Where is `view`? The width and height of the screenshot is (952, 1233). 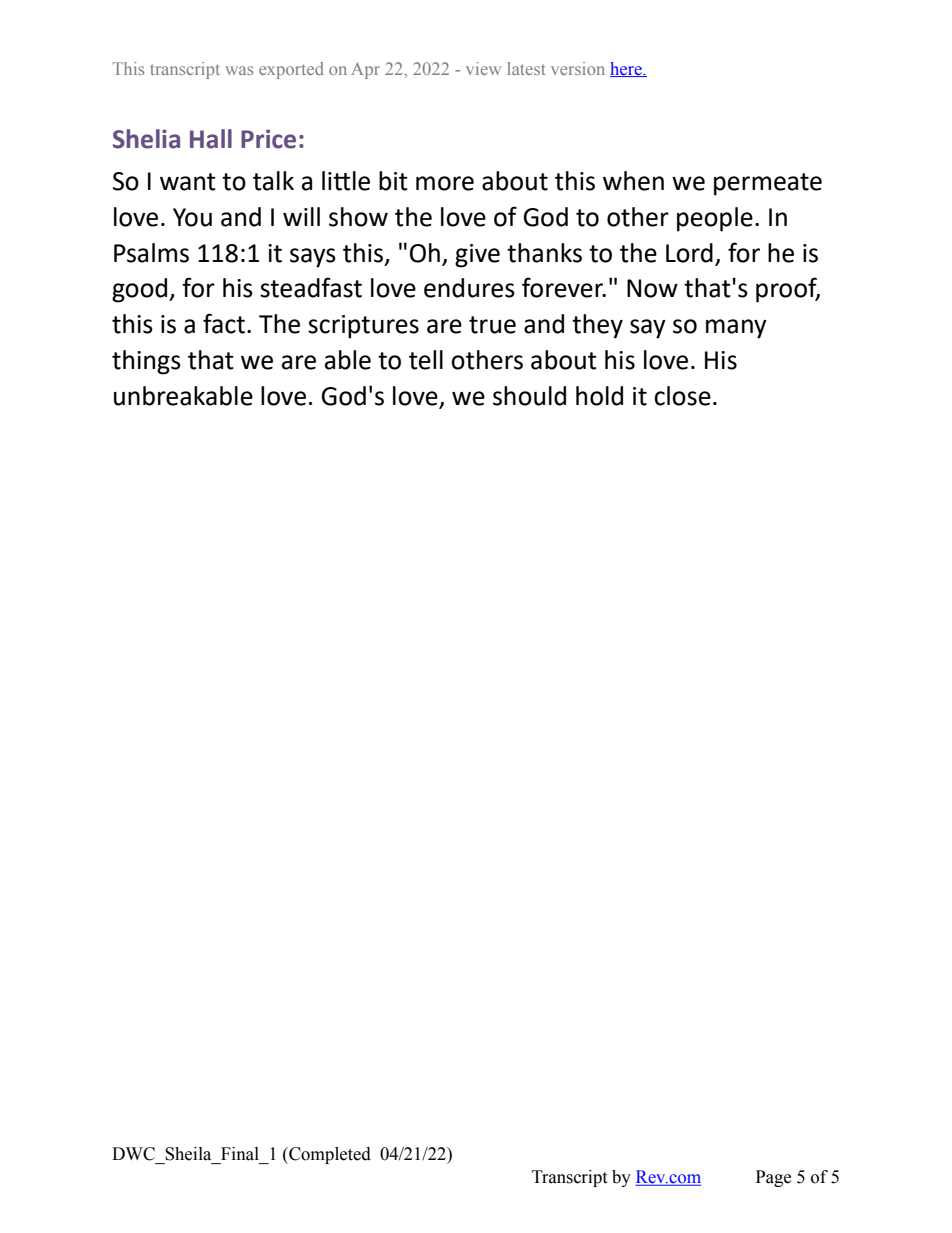 view is located at coordinates (483, 68).
